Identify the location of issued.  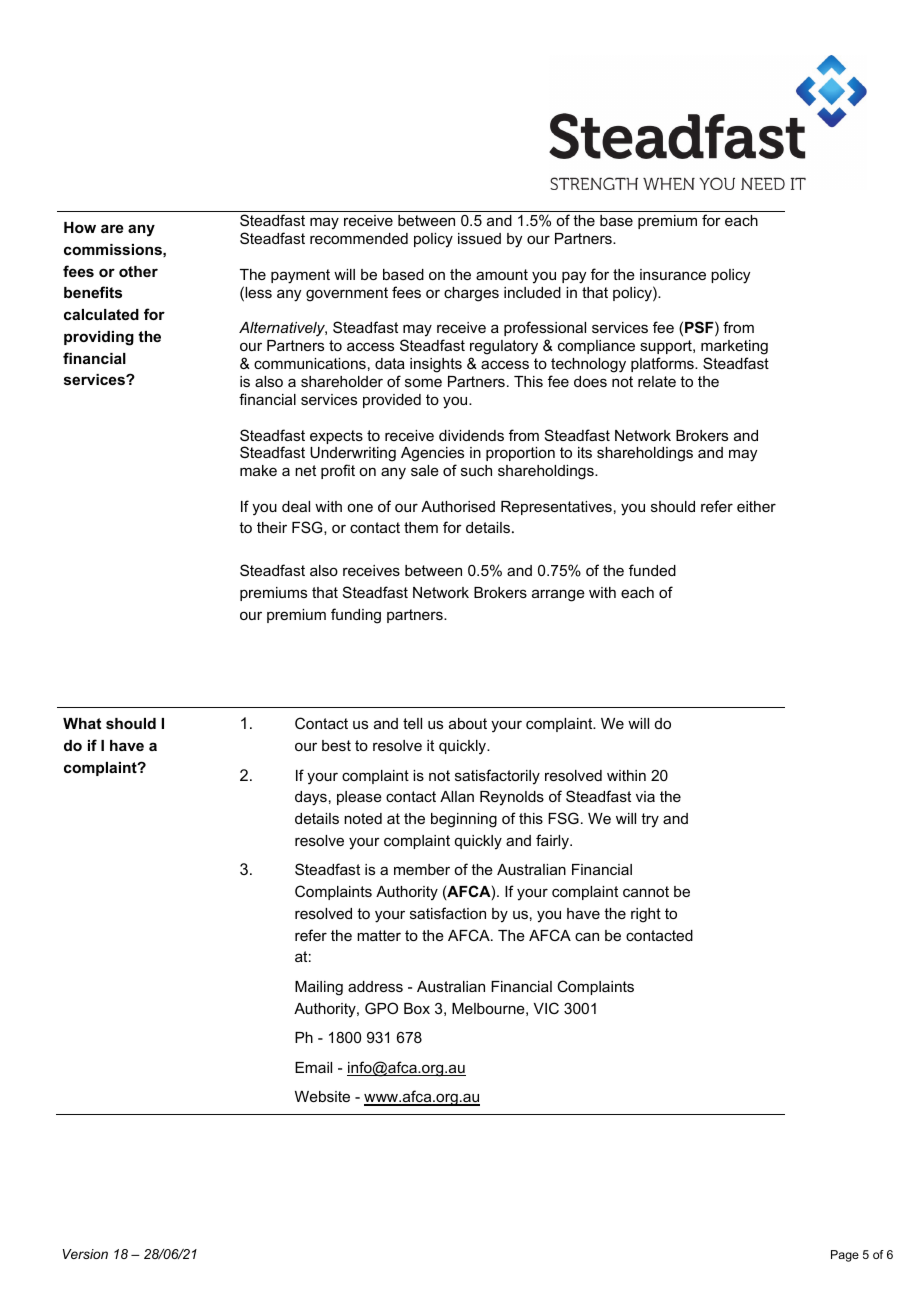
(479, 238).
